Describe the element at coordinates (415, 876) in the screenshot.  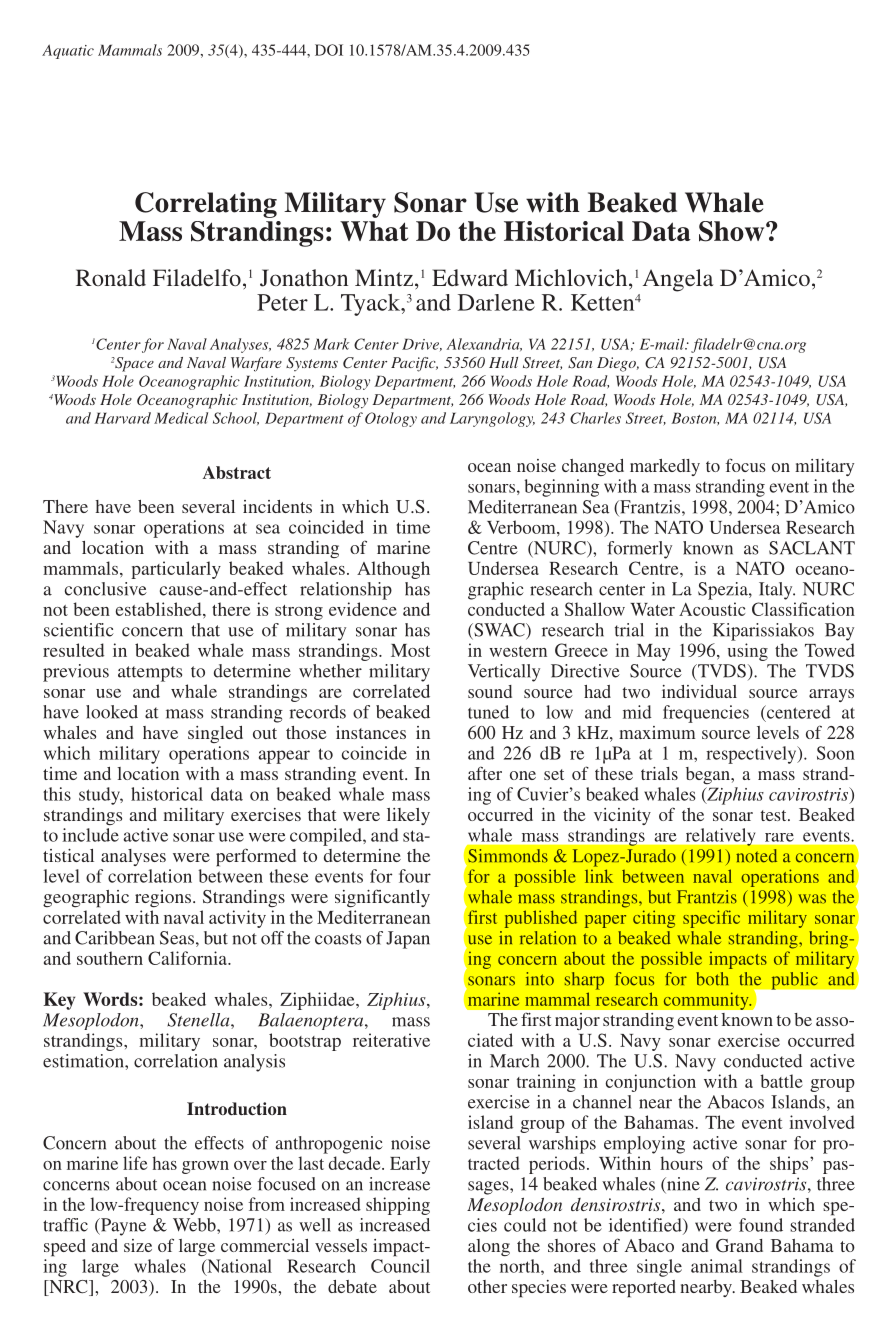
I see `four` at that location.
